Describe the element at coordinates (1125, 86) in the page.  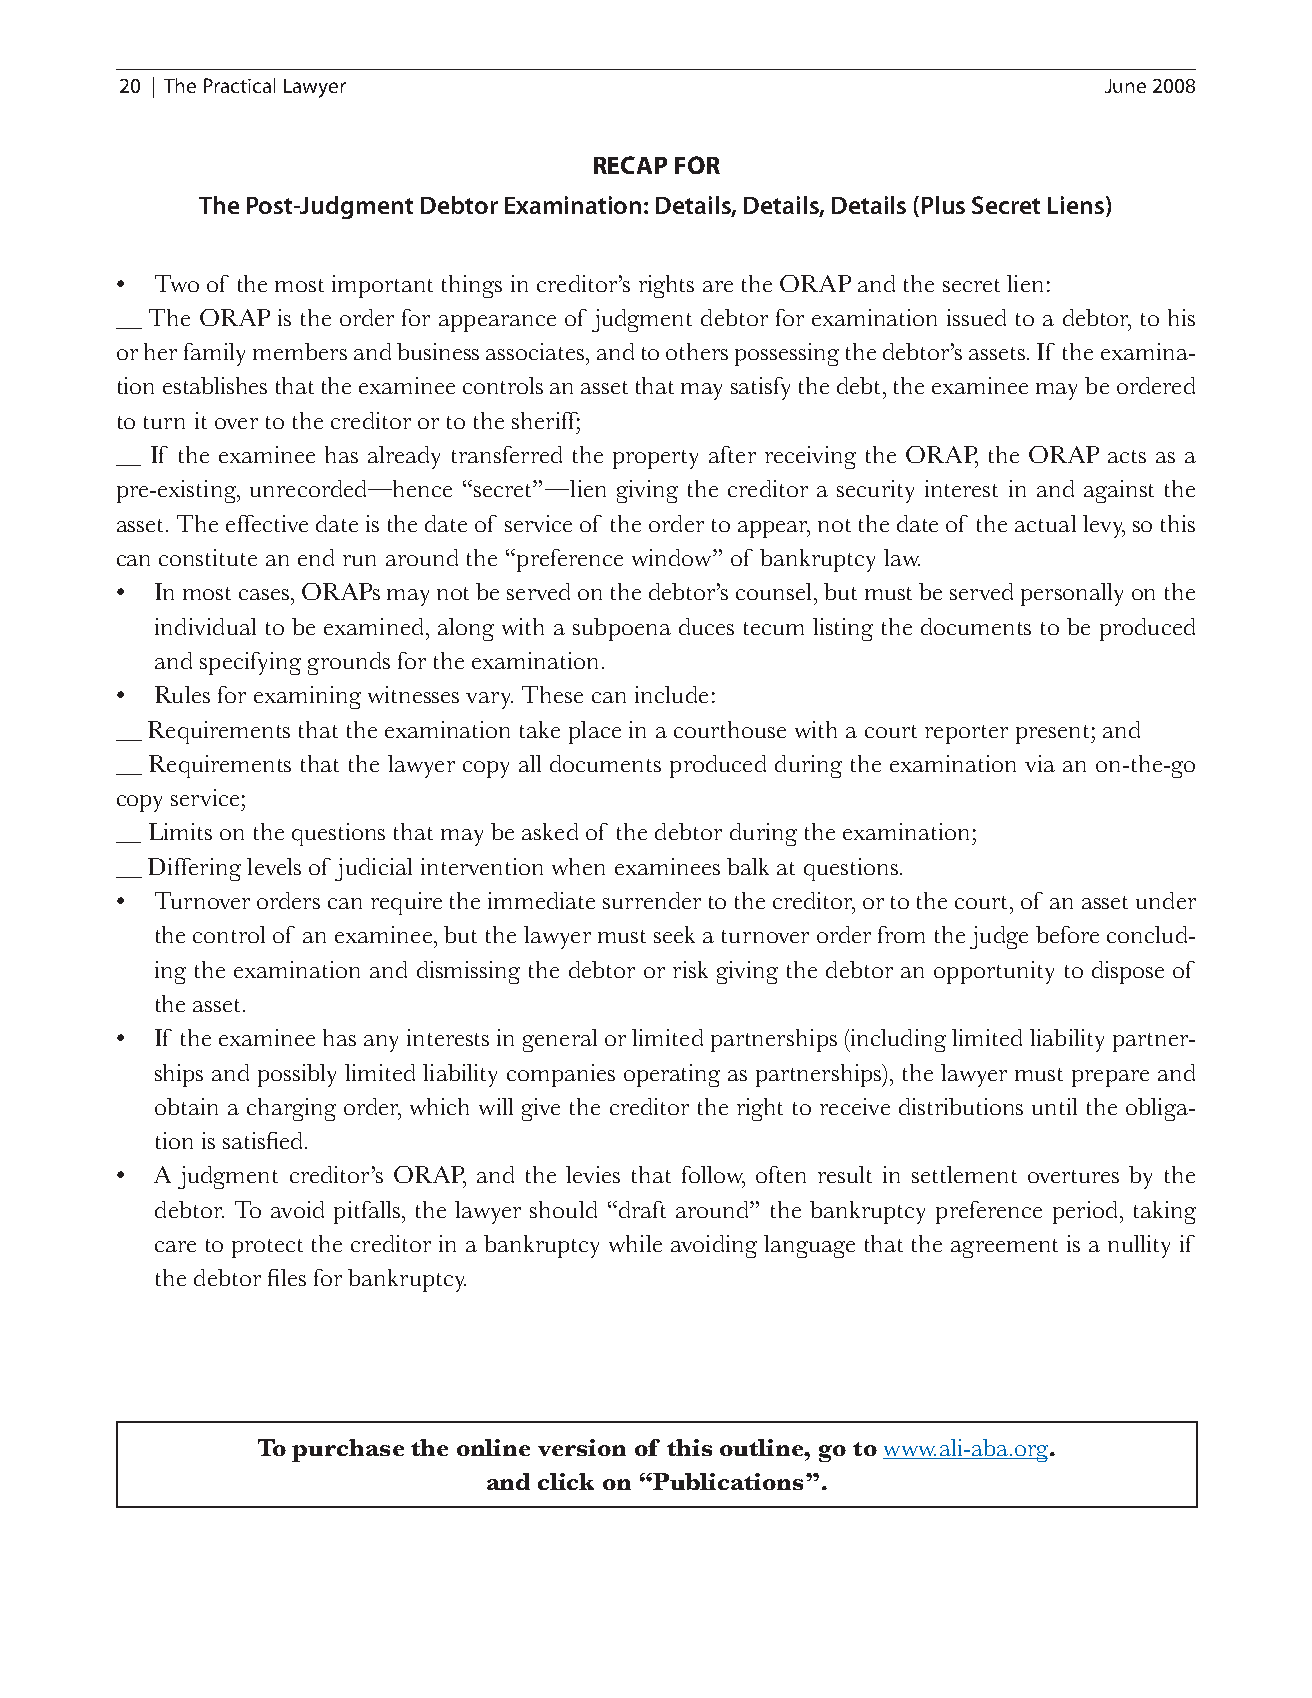
I see `June` at that location.
